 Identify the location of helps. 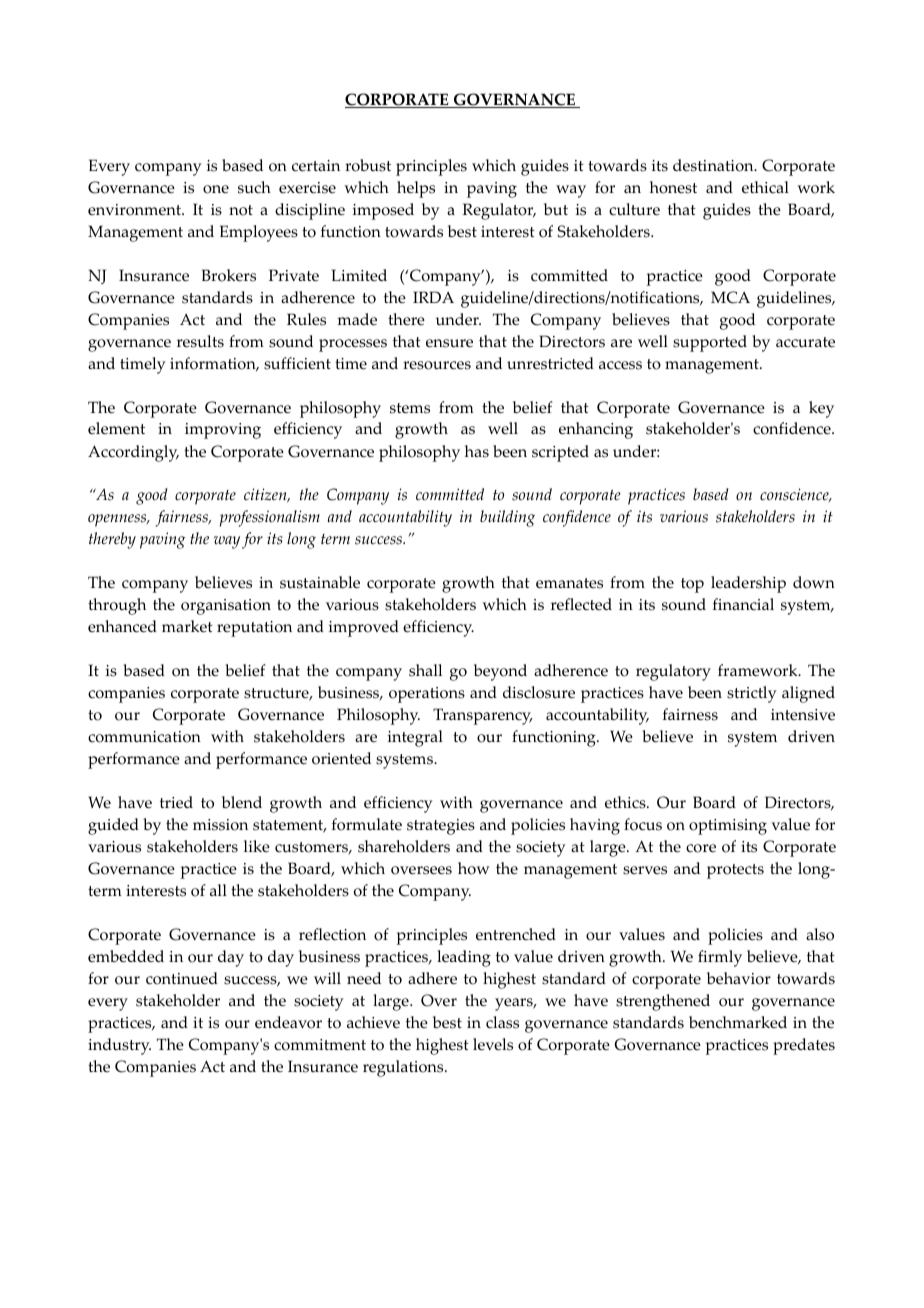
(416, 189).
